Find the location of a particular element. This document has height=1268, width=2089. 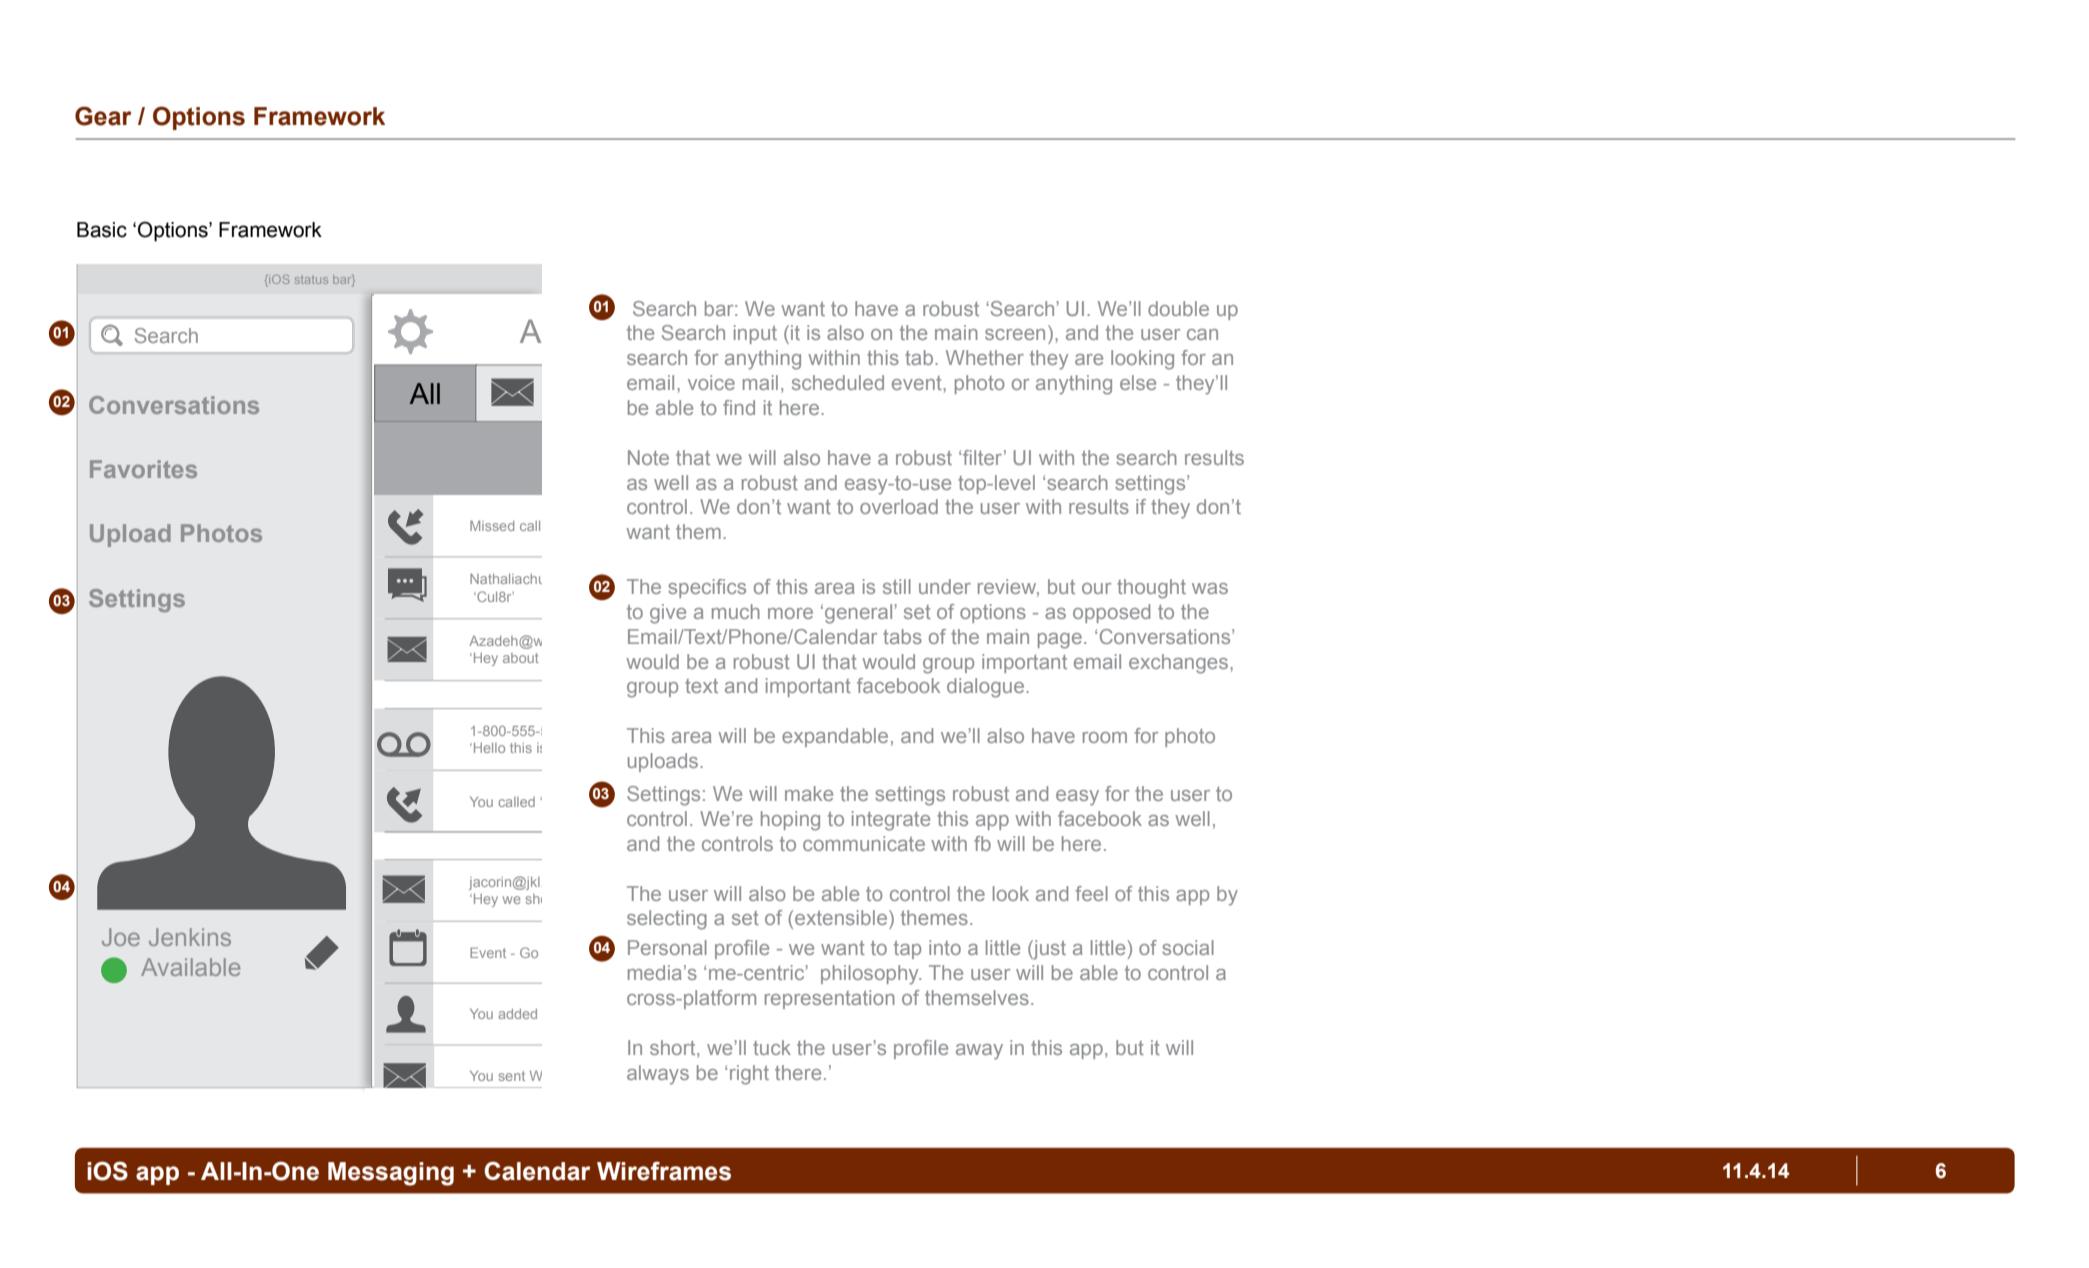

about is located at coordinates (521, 658).
